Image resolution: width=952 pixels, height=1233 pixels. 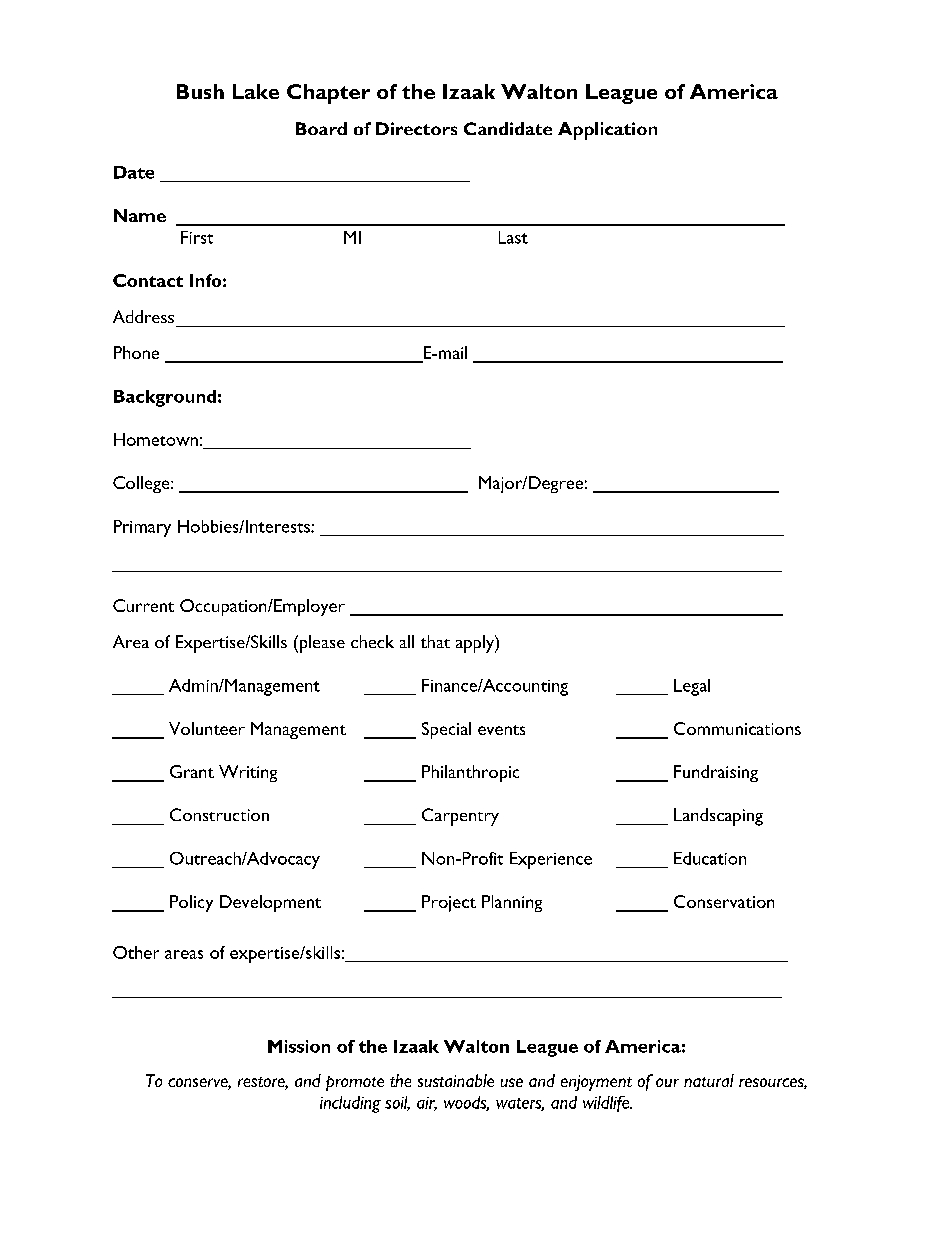 What do you see at coordinates (709, 1080) in the screenshot?
I see `natural` at bounding box center [709, 1080].
